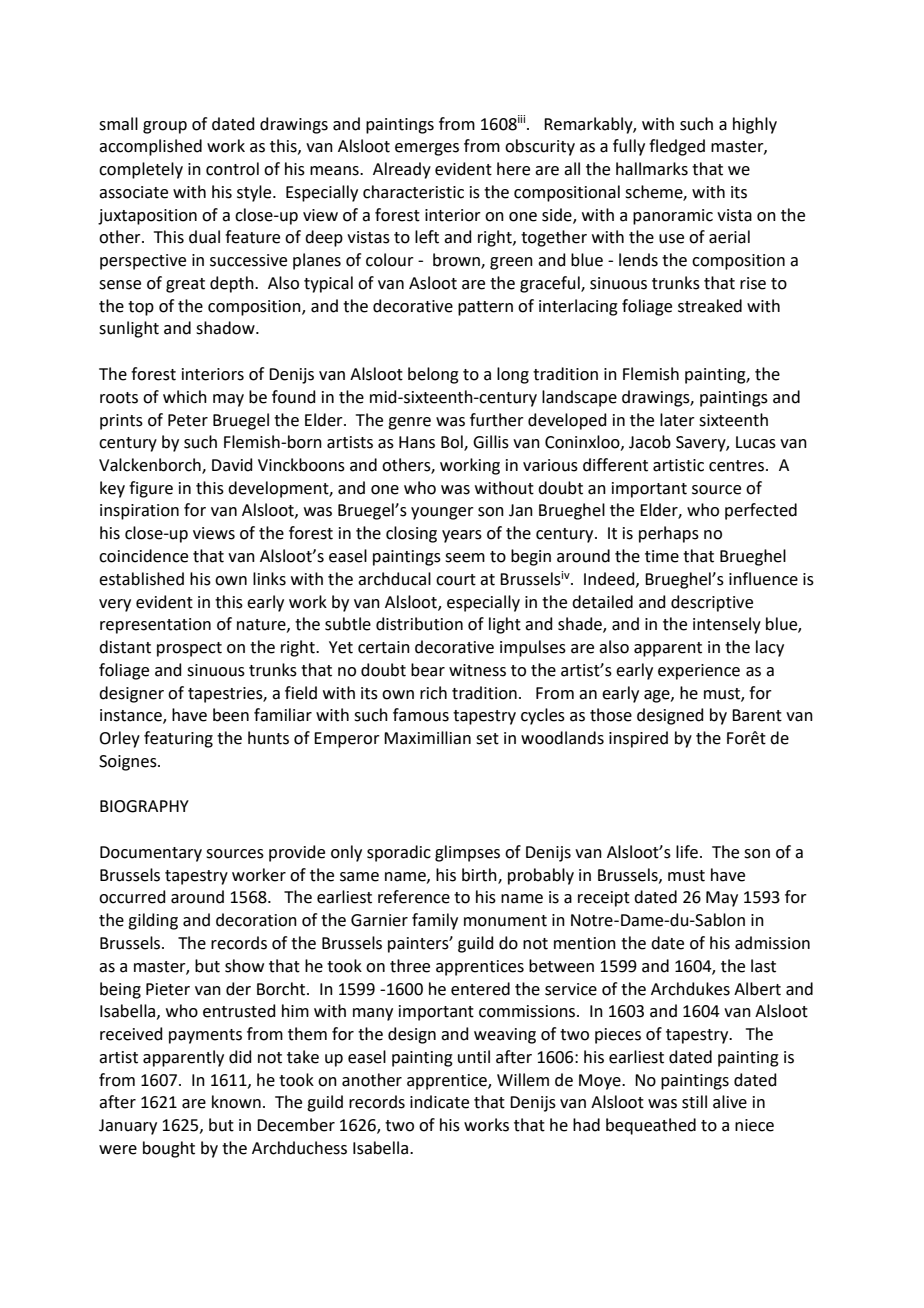 Image resolution: width=924 pixels, height=1308 pixels. What do you see at coordinates (409, 423) in the document?
I see `genre` at bounding box center [409, 423].
